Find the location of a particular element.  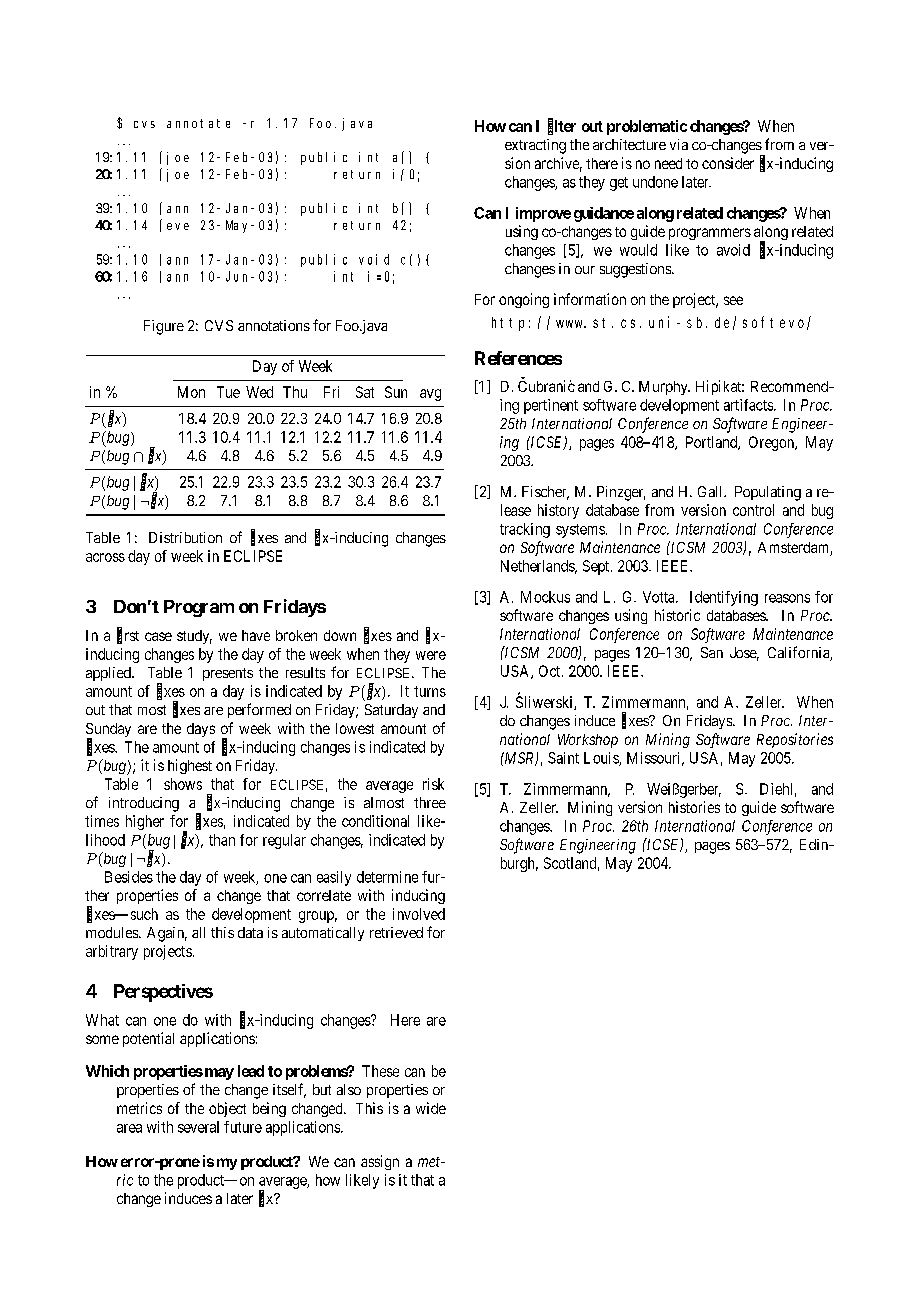

San is located at coordinates (712, 652).
